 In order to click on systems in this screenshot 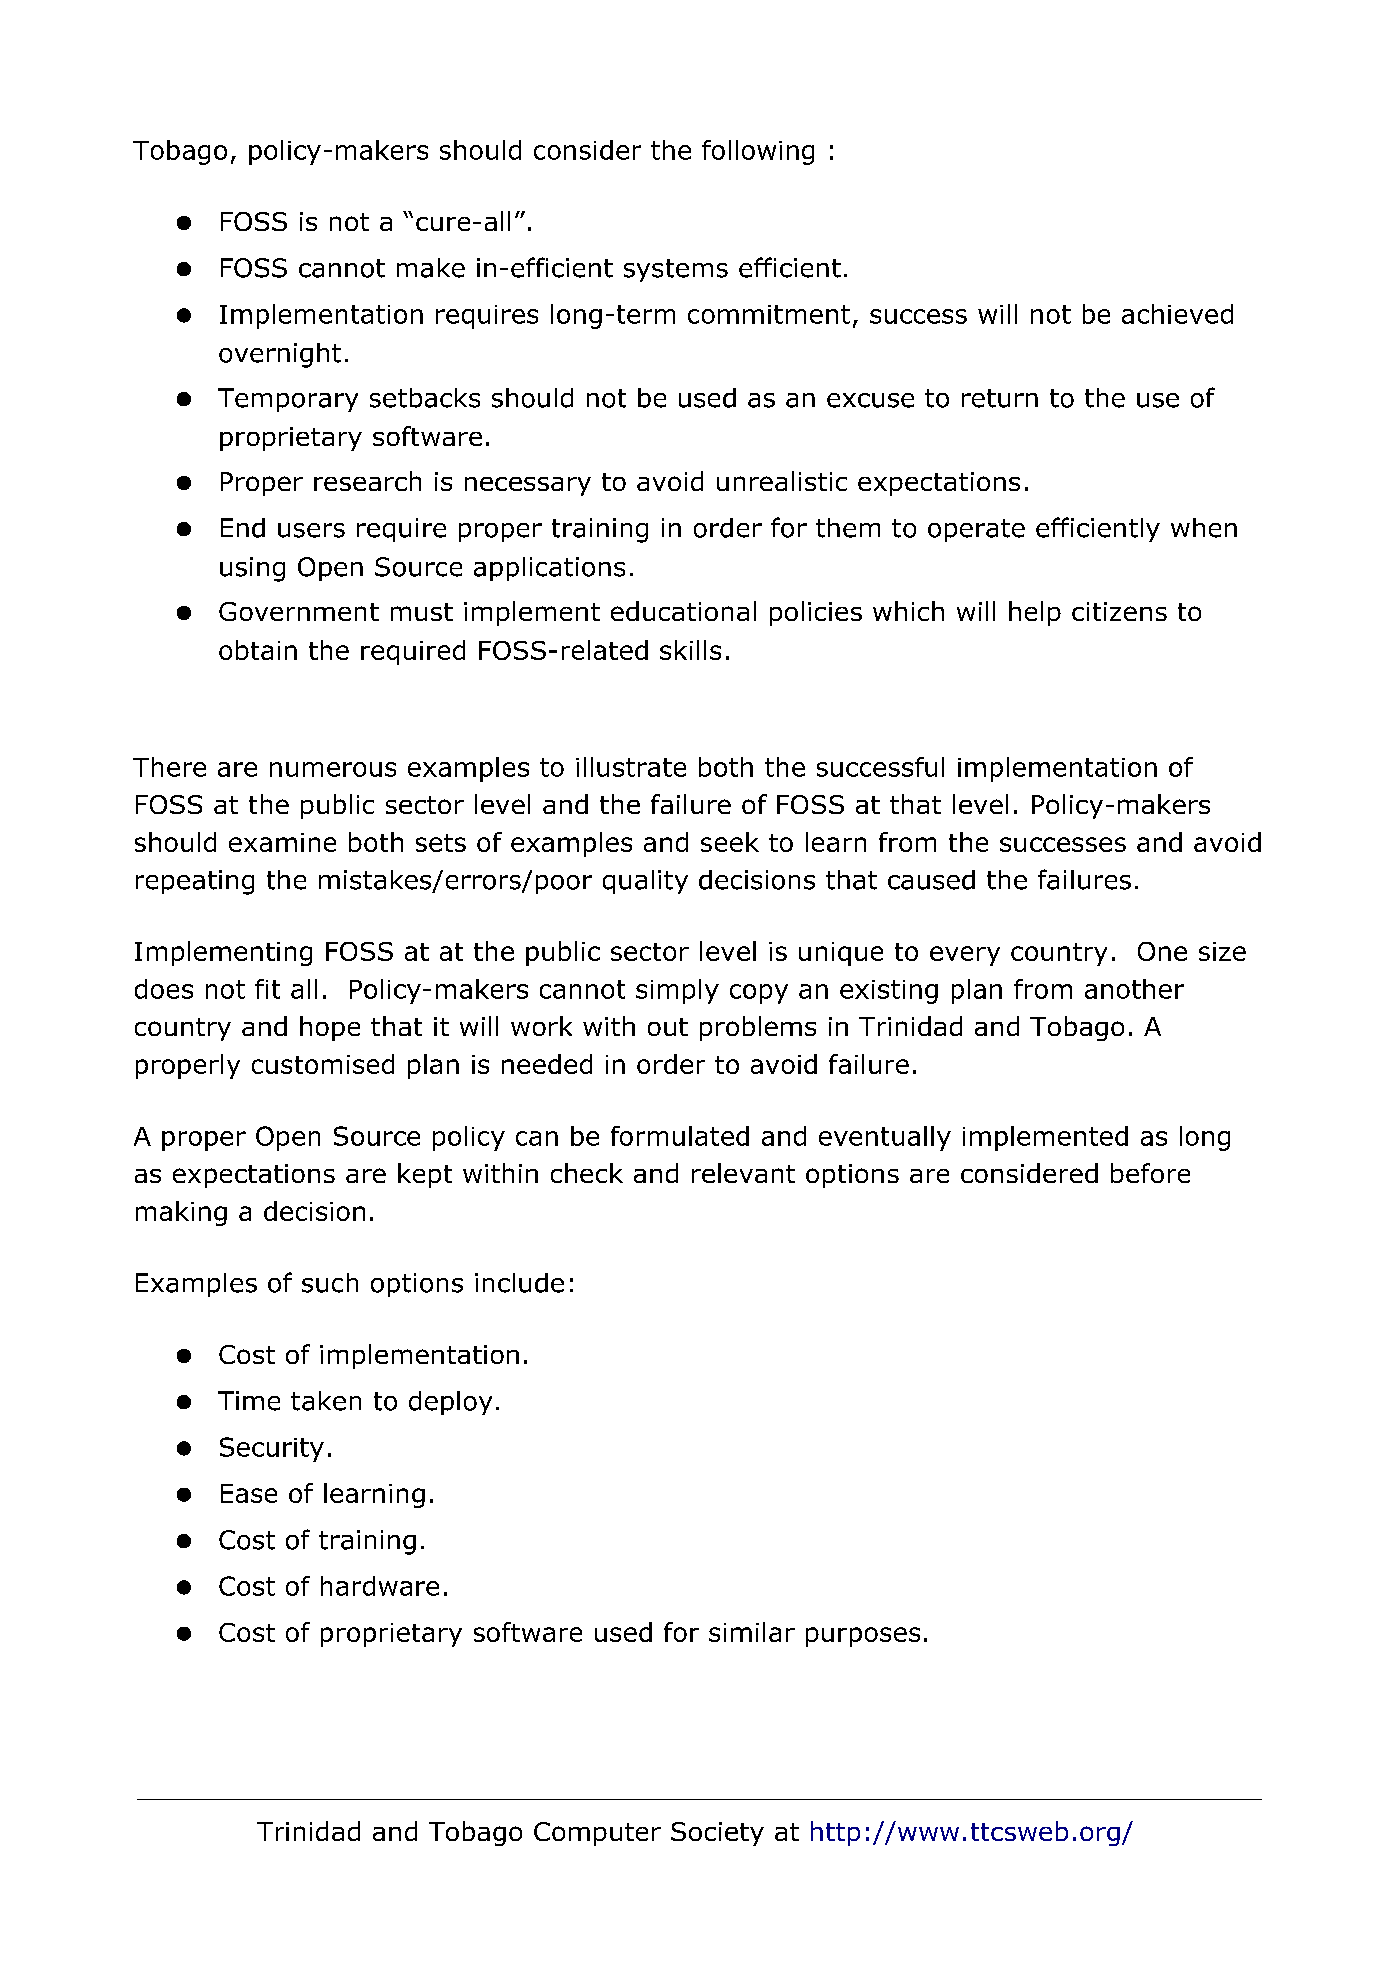, I will do `click(676, 270)`.
